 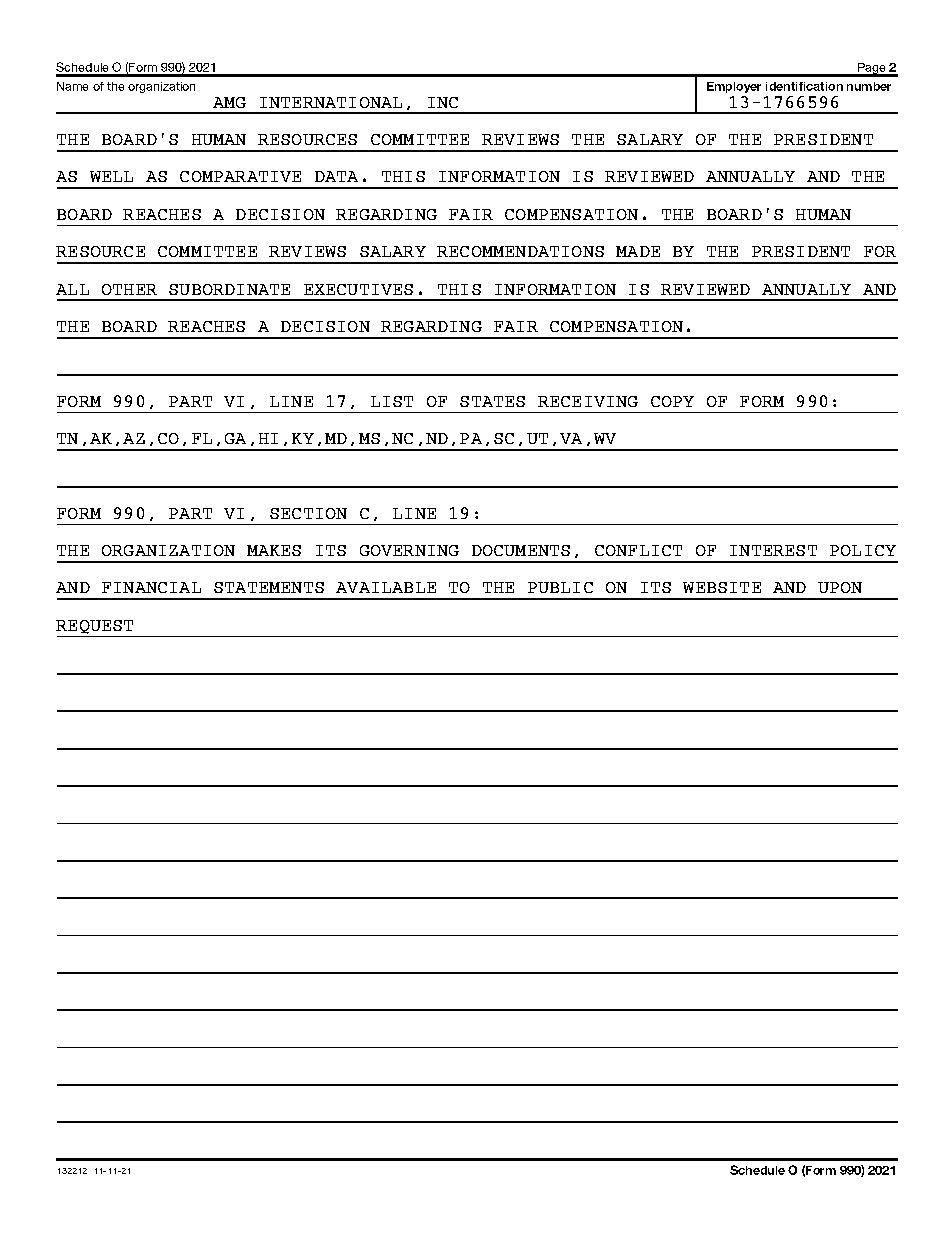 What do you see at coordinates (151, 587) in the screenshot?
I see `FINANCIAL` at bounding box center [151, 587].
